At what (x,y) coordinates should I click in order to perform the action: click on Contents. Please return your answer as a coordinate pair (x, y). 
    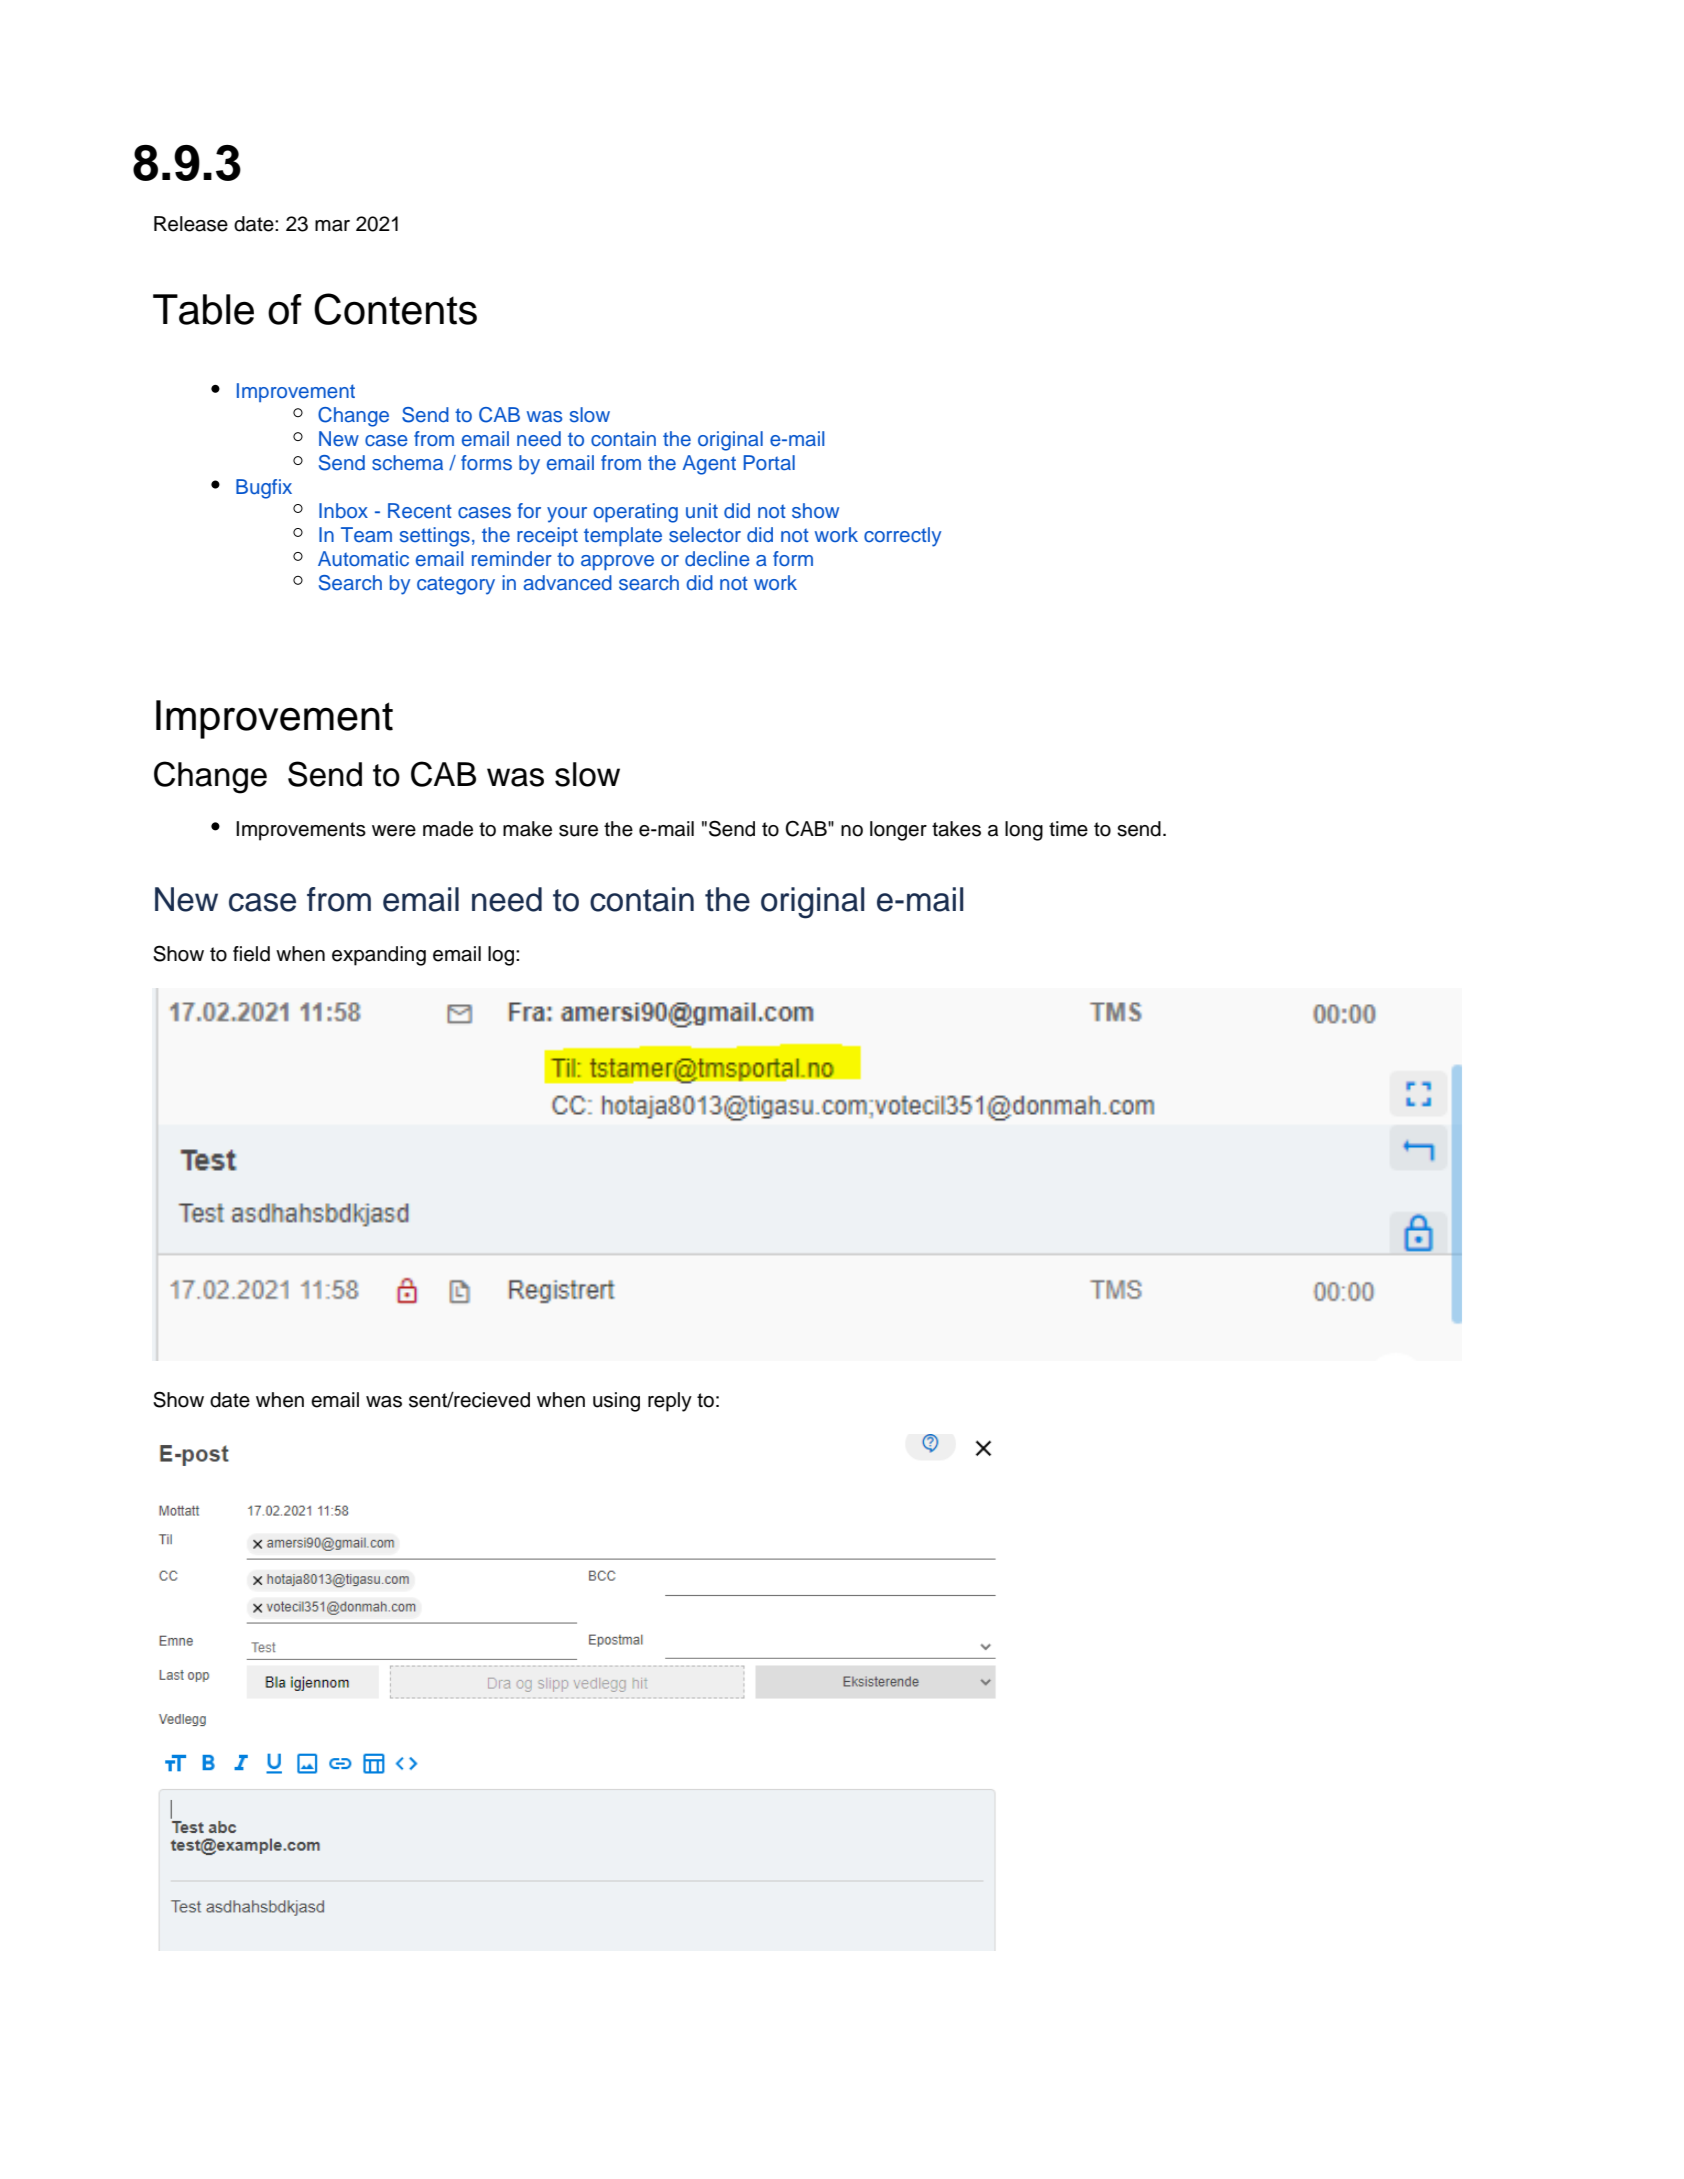
    Looking at the image, I should click on (395, 309).
